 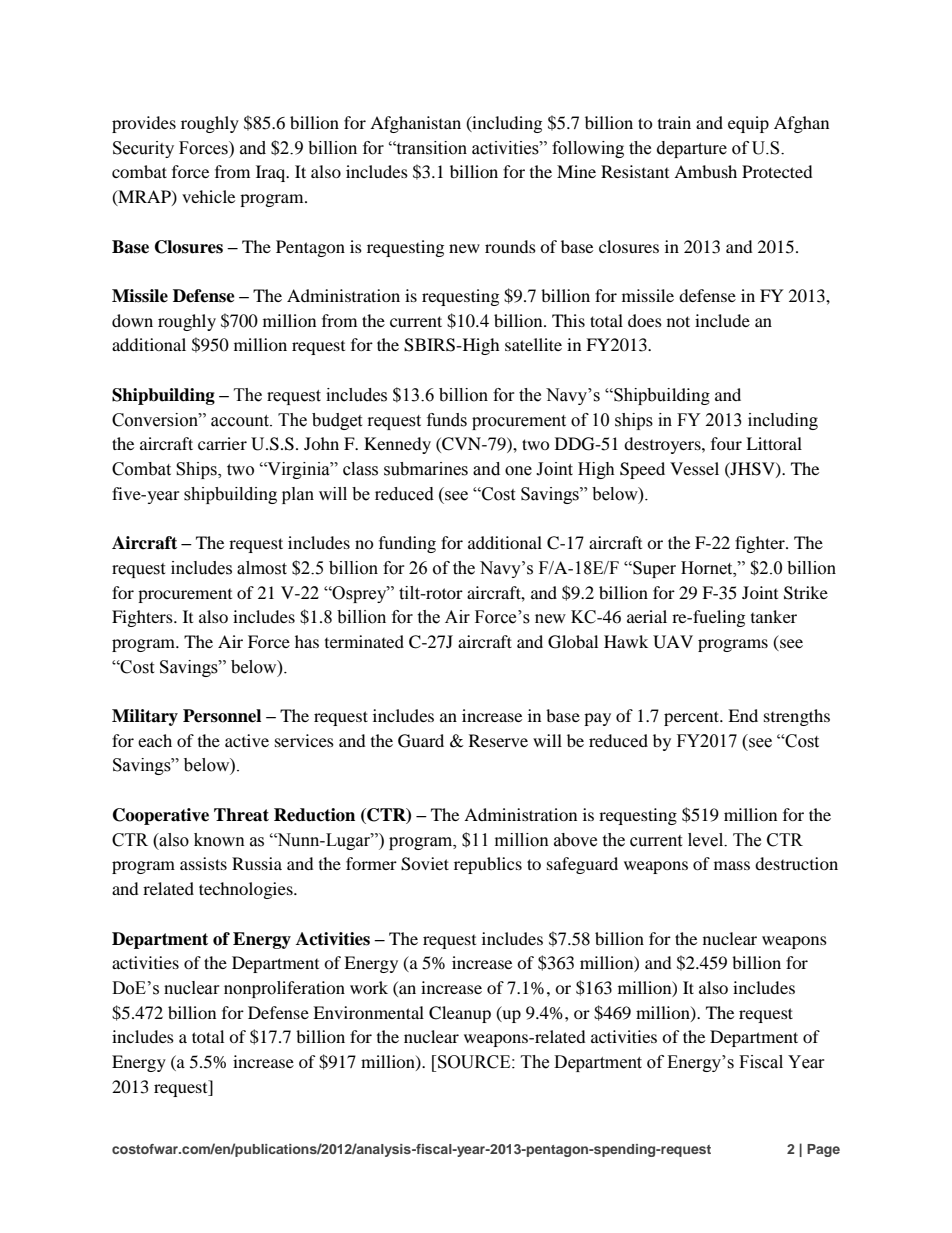 What do you see at coordinates (748, 124) in the page?
I see `equip` at bounding box center [748, 124].
